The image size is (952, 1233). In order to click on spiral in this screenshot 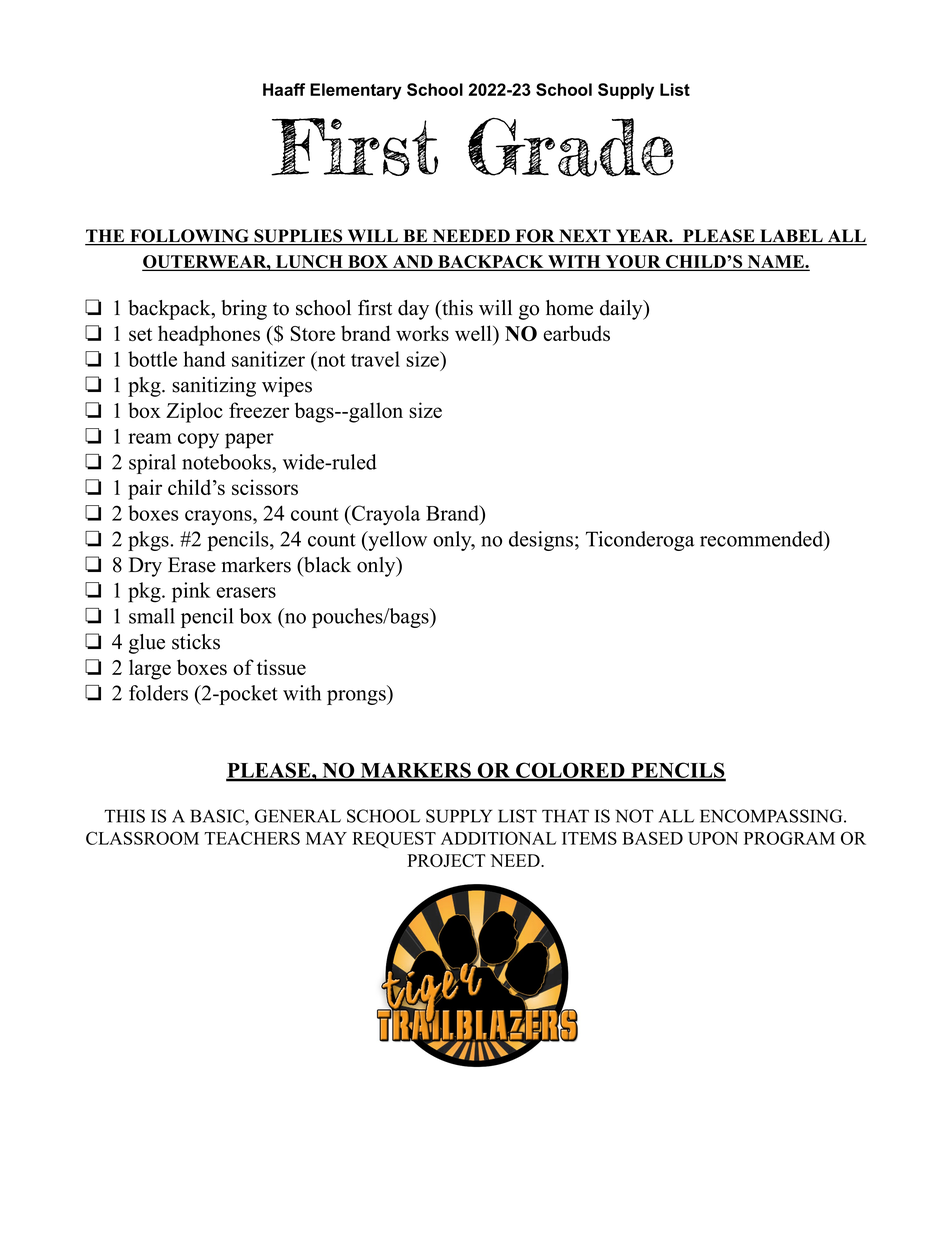, I will do `click(152, 464)`.
